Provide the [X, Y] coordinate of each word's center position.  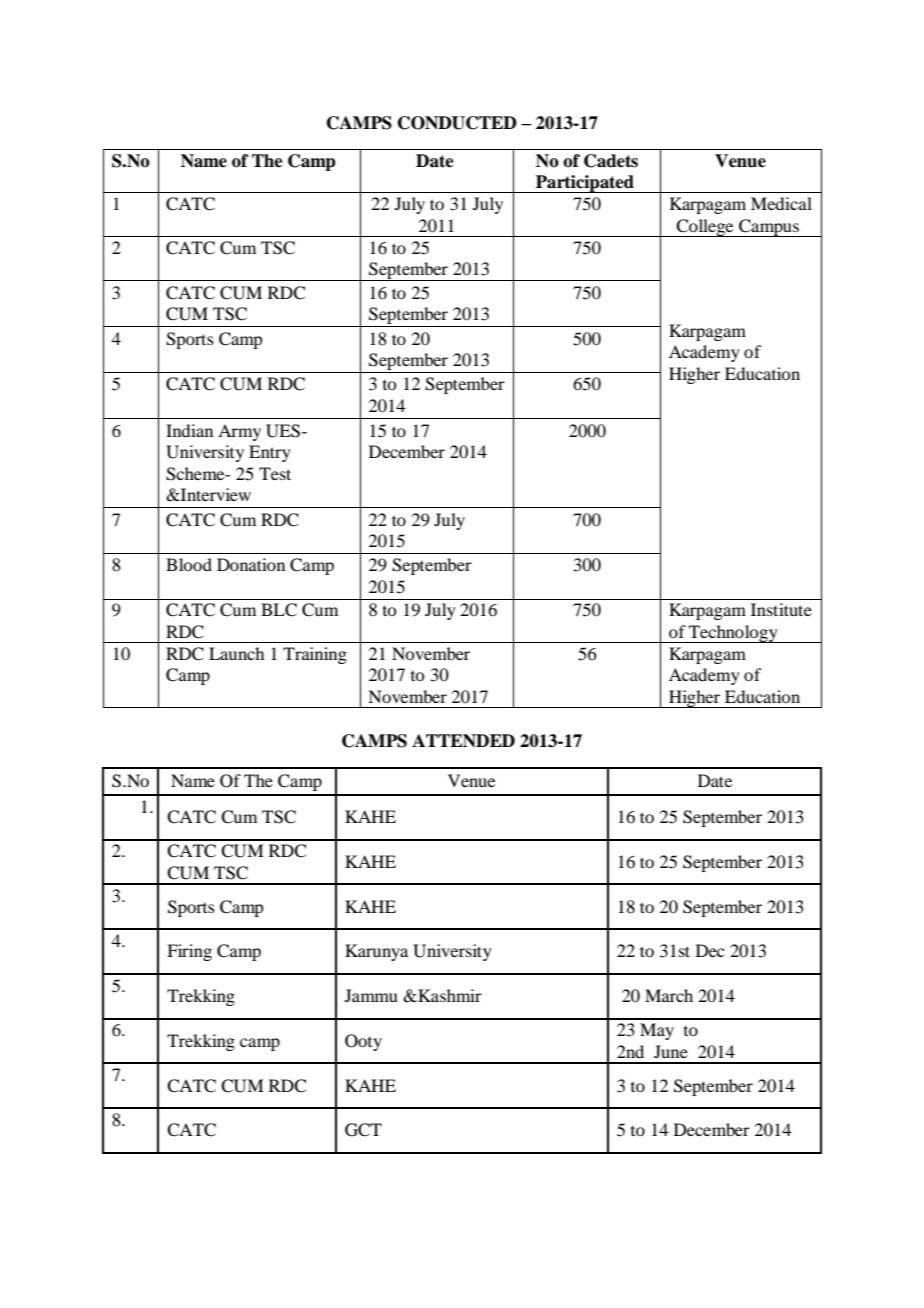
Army [239, 432]
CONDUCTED [457, 123]
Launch [236, 653]
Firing [189, 952]
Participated [585, 184]
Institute [781, 609]
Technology [733, 634]
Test [275, 473]
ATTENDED [463, 740]
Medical [781, 203]
